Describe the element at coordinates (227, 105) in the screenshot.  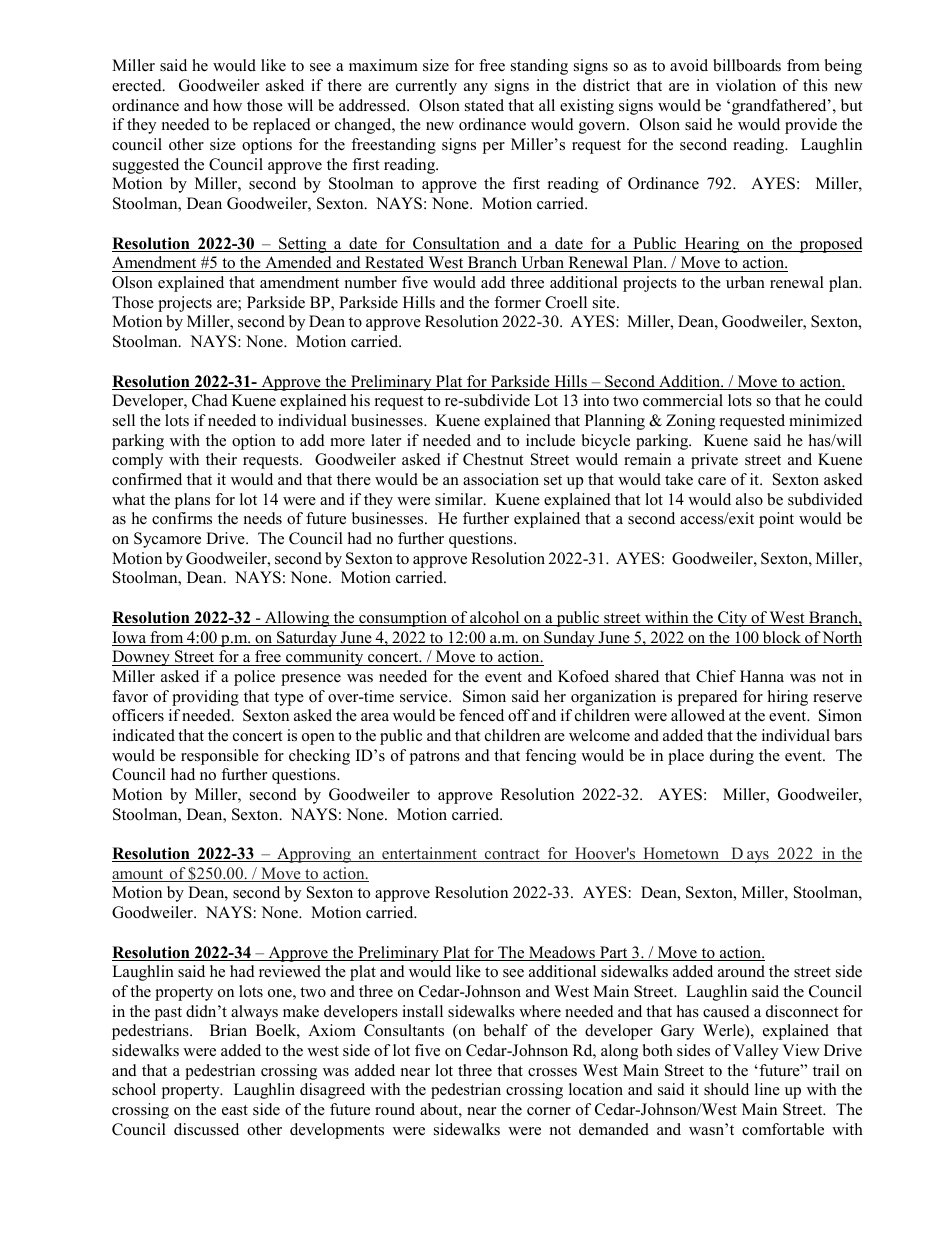
I see `how` at that location.
